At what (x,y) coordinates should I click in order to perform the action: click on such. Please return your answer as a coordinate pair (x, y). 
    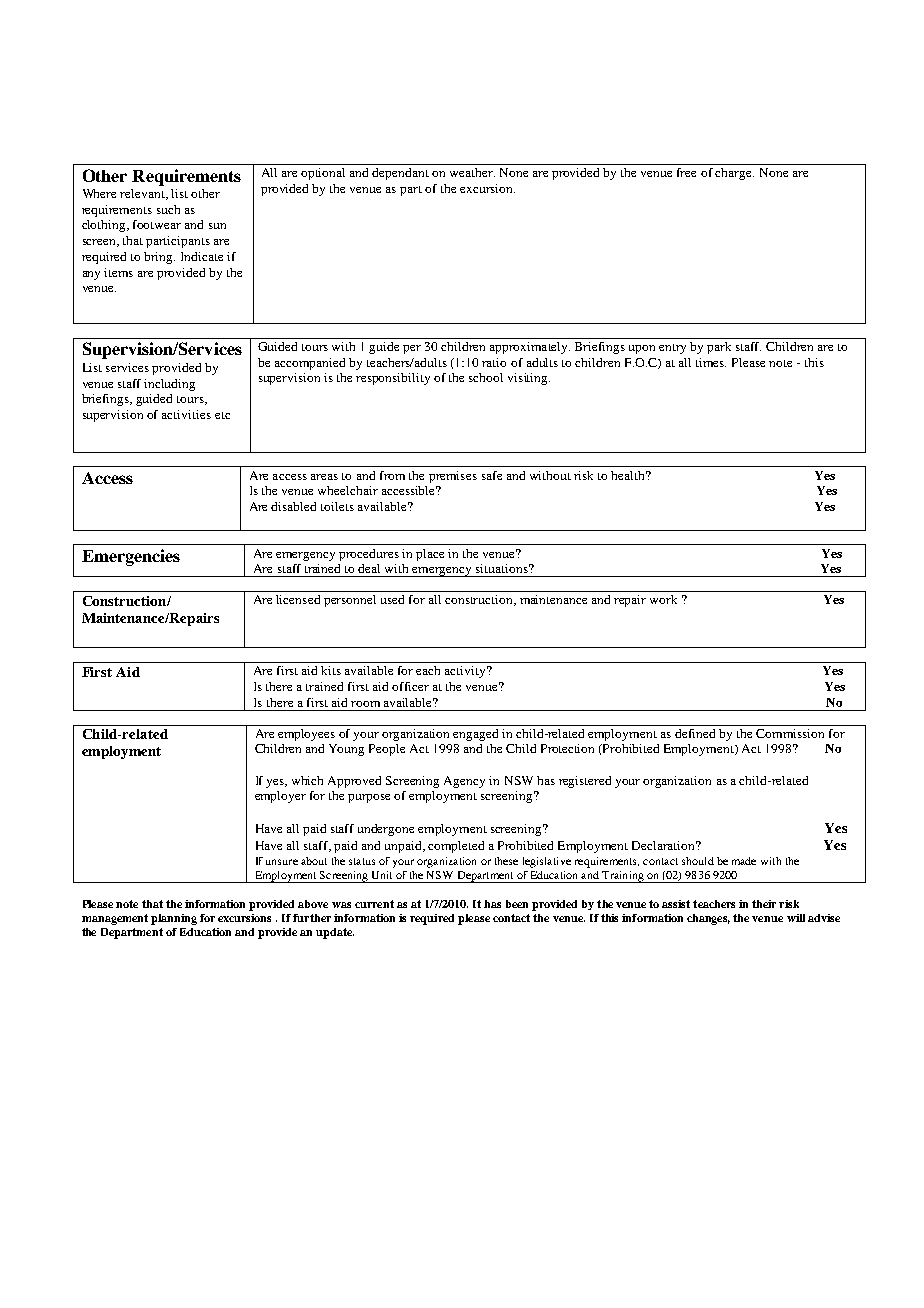
    Looking at the image, I should click on (168, 209).
